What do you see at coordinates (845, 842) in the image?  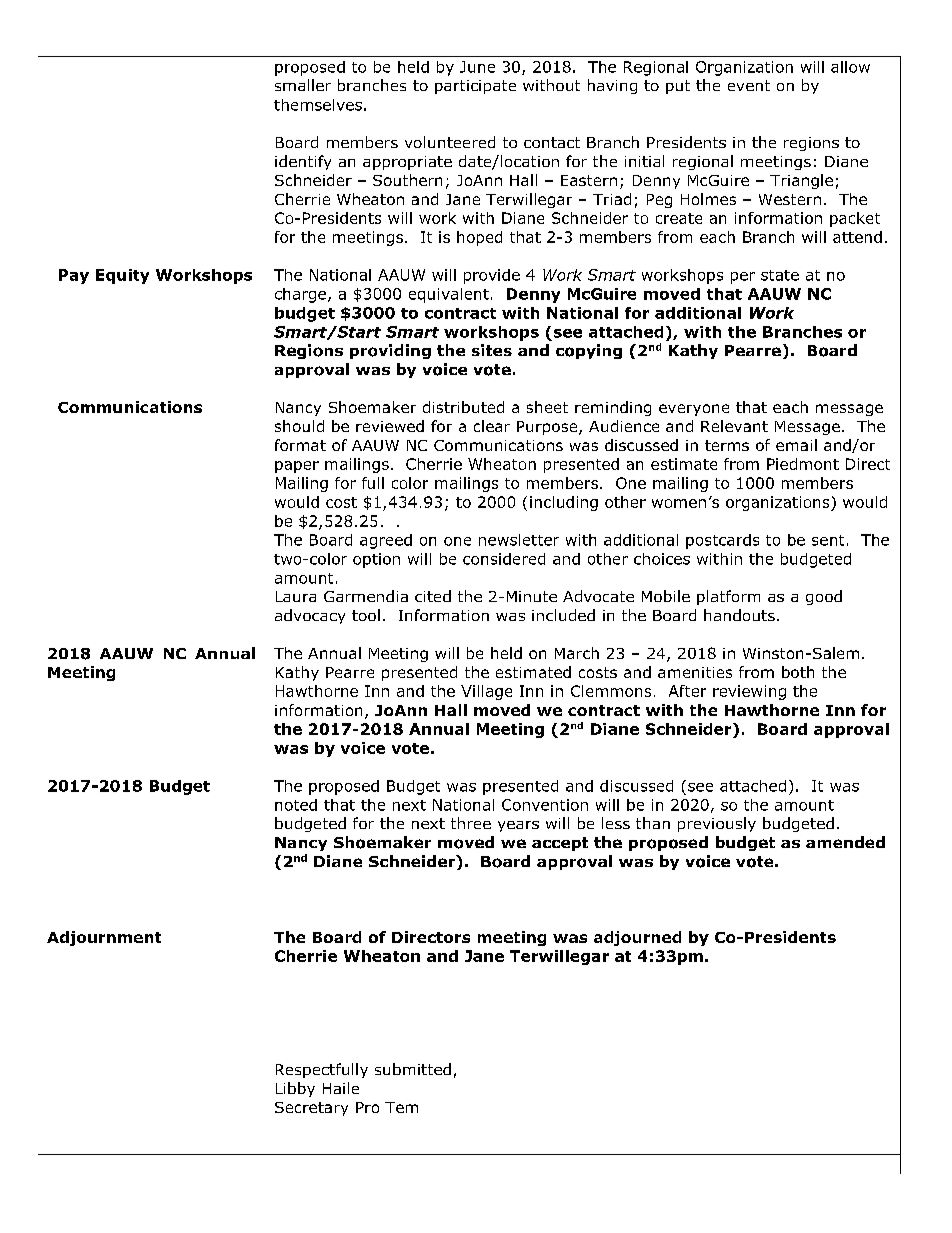 I see `amended` at bounding box center [845, 842].
